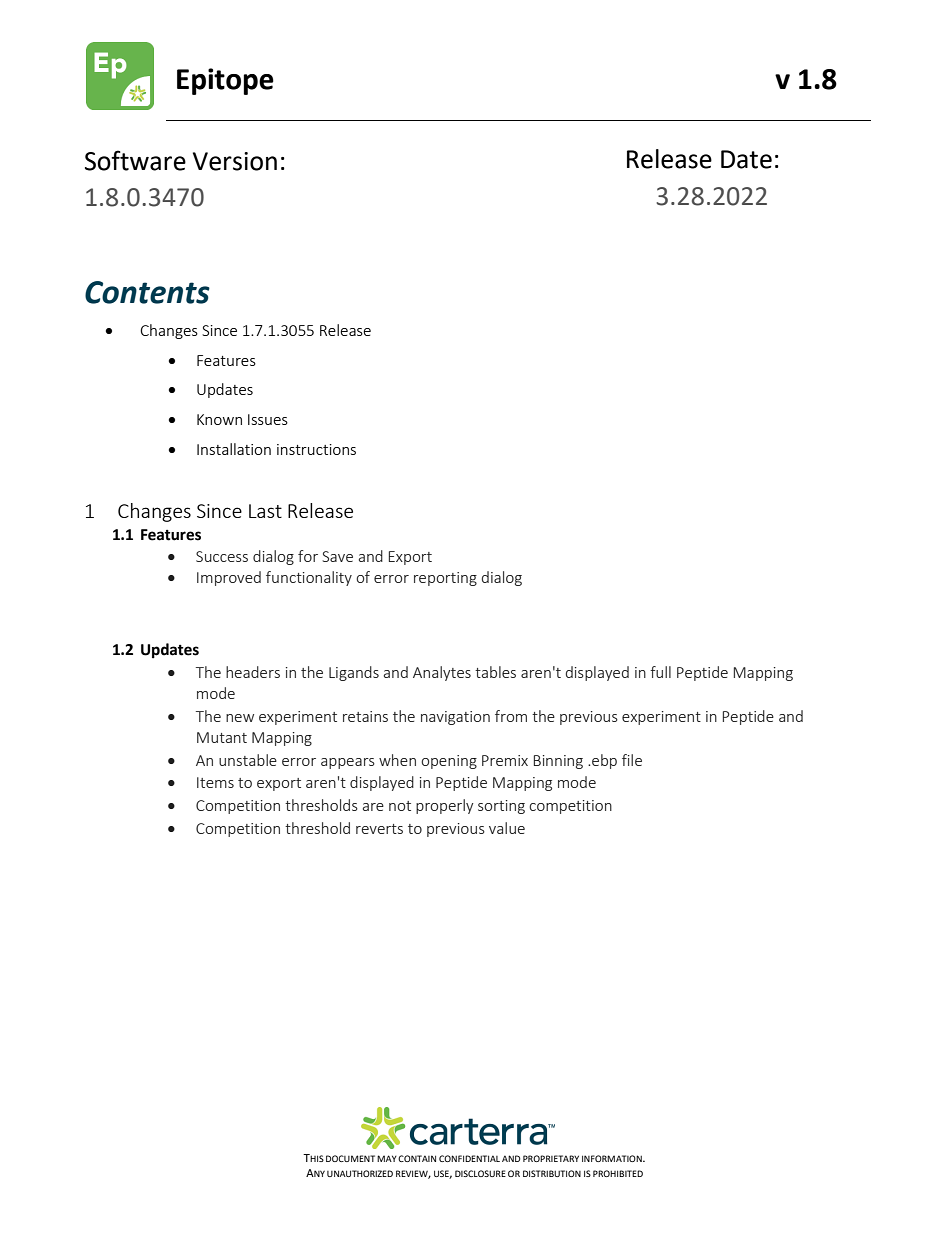  What do you see at coordinates (225, 81) in the screenshot?
I see `Epitope` at bounding box center [225, 81].
